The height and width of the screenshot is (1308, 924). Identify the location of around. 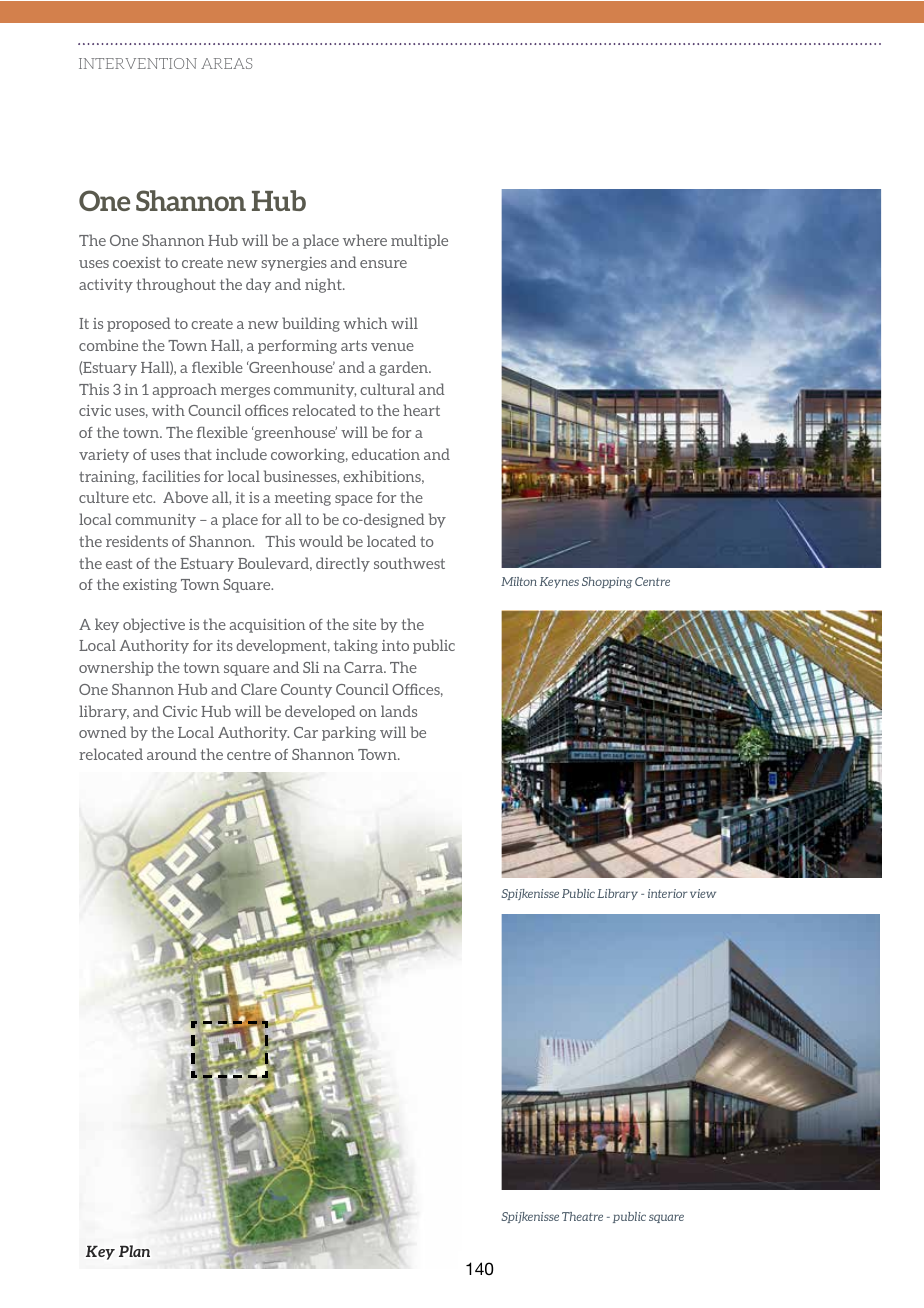
(172, 754).
